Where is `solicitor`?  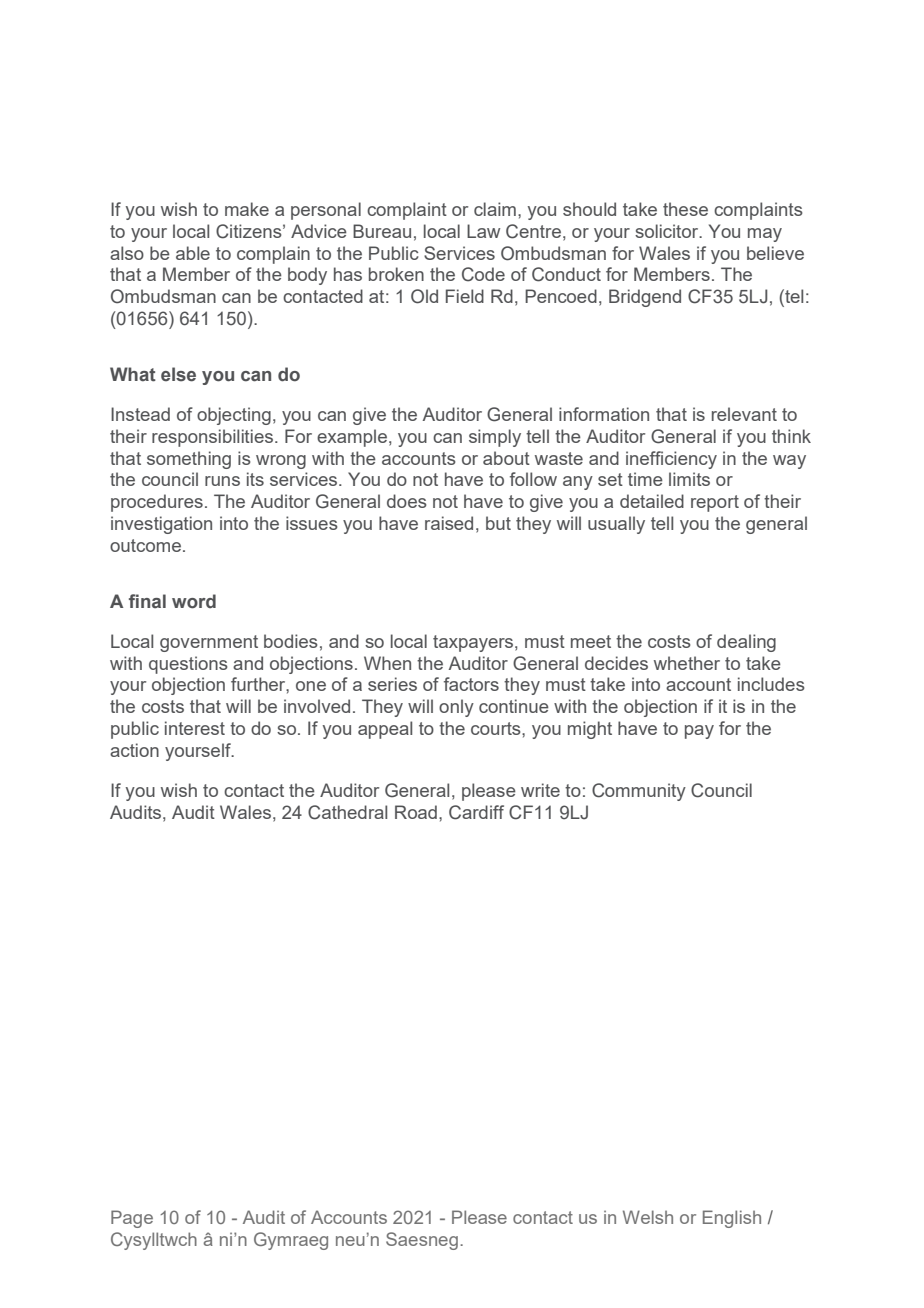 solicitor is located at coordinates (668, 231).
